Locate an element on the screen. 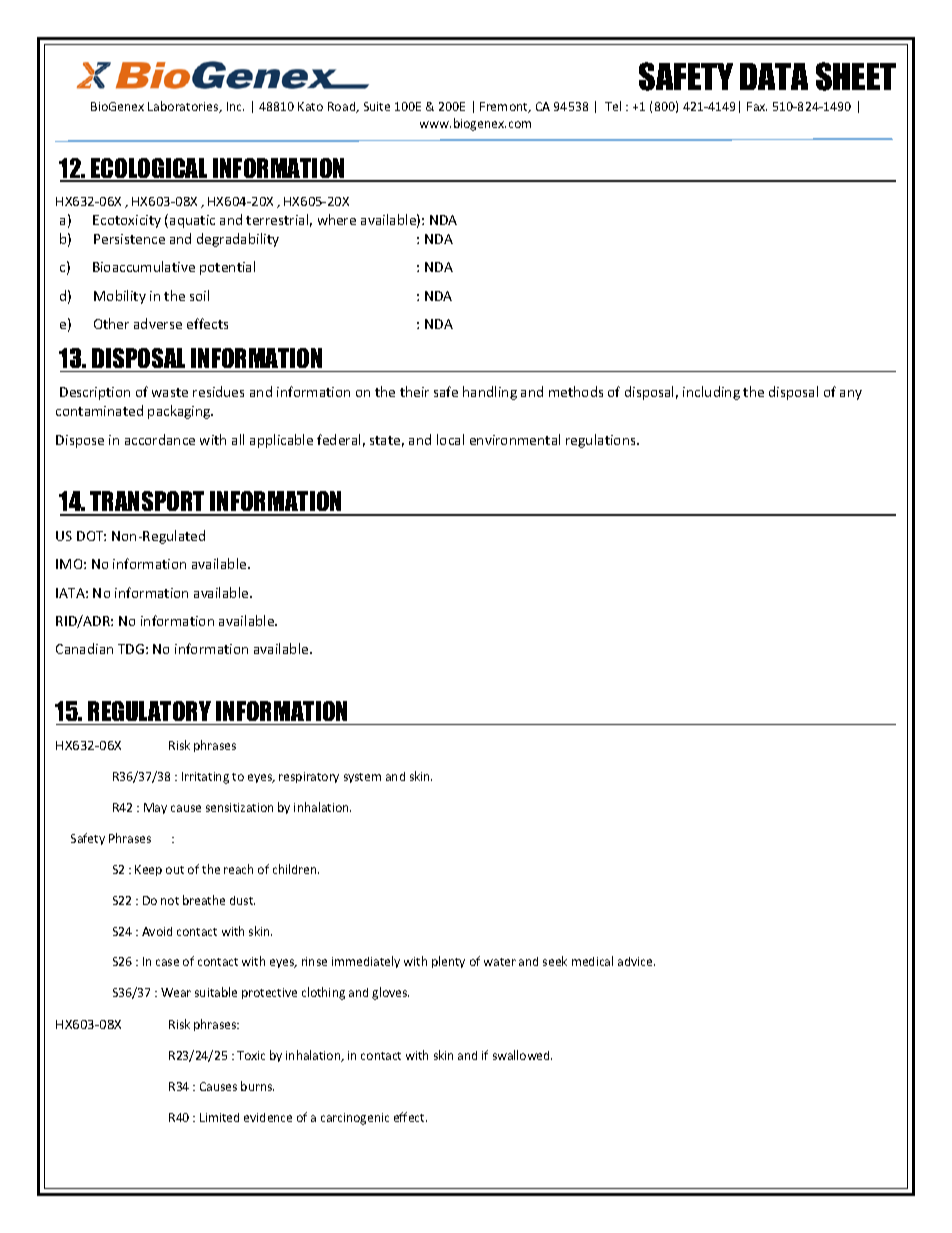 This screenshot has height=1233, width=952. out is located at coordinates (175, 870).
